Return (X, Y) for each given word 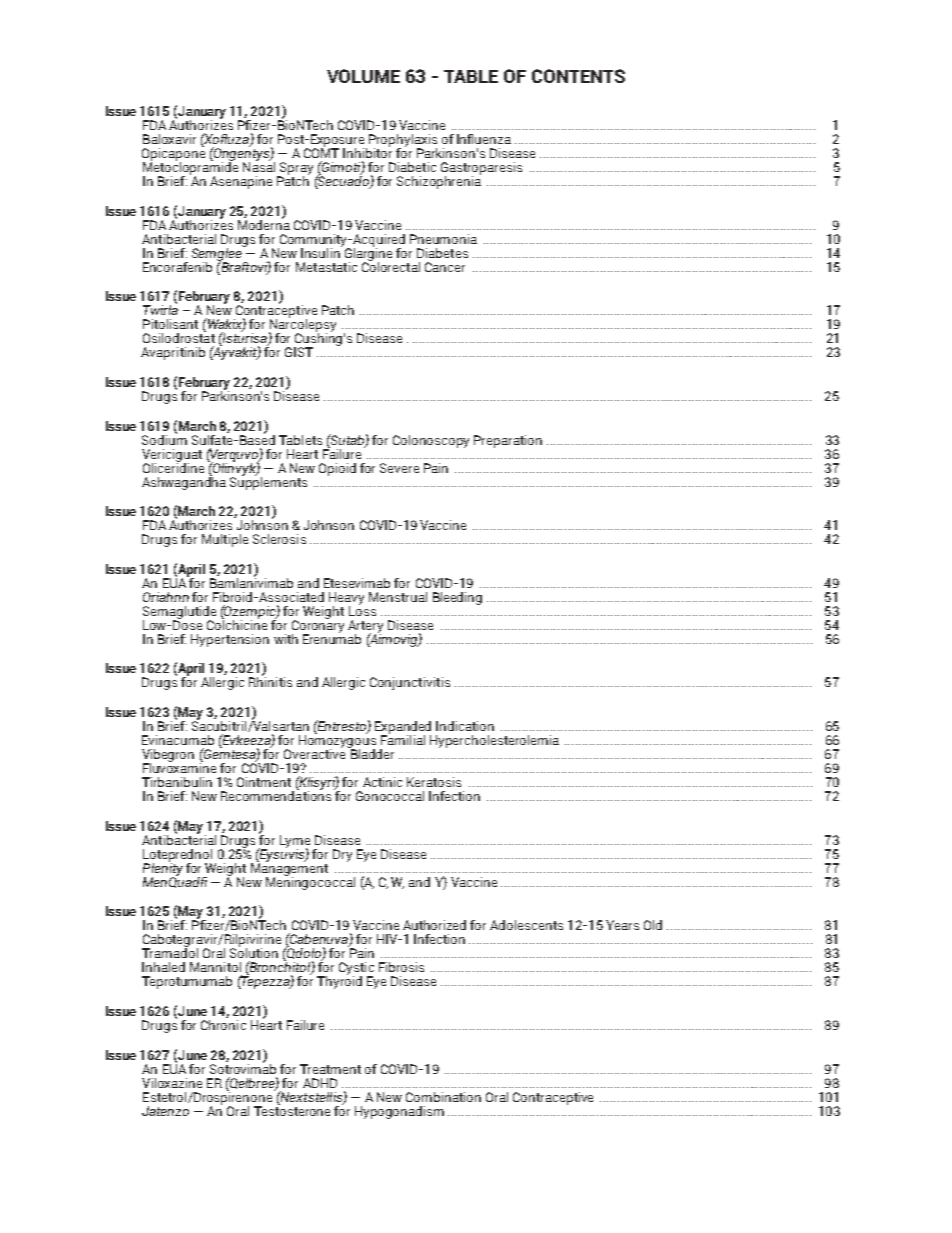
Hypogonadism (399, 1112)
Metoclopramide (190, 168)
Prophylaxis (403, 141)
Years (622, 925)
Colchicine (237, 623)
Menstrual (398, 597)
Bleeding (457, 598)
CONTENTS (578, 76)
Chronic (223, 1023)
